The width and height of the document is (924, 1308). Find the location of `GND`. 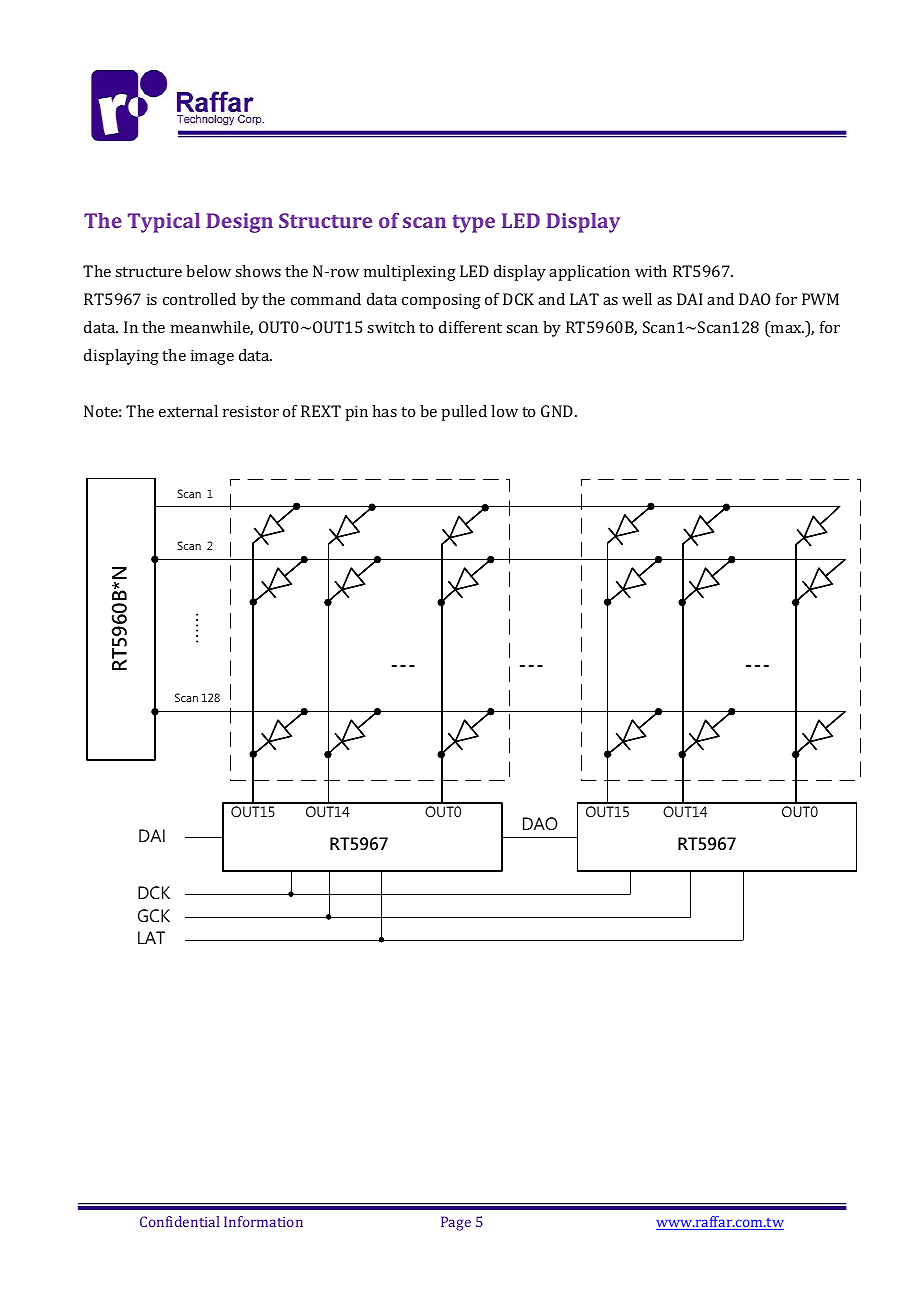

GND is located at coordinates (558, 411).
